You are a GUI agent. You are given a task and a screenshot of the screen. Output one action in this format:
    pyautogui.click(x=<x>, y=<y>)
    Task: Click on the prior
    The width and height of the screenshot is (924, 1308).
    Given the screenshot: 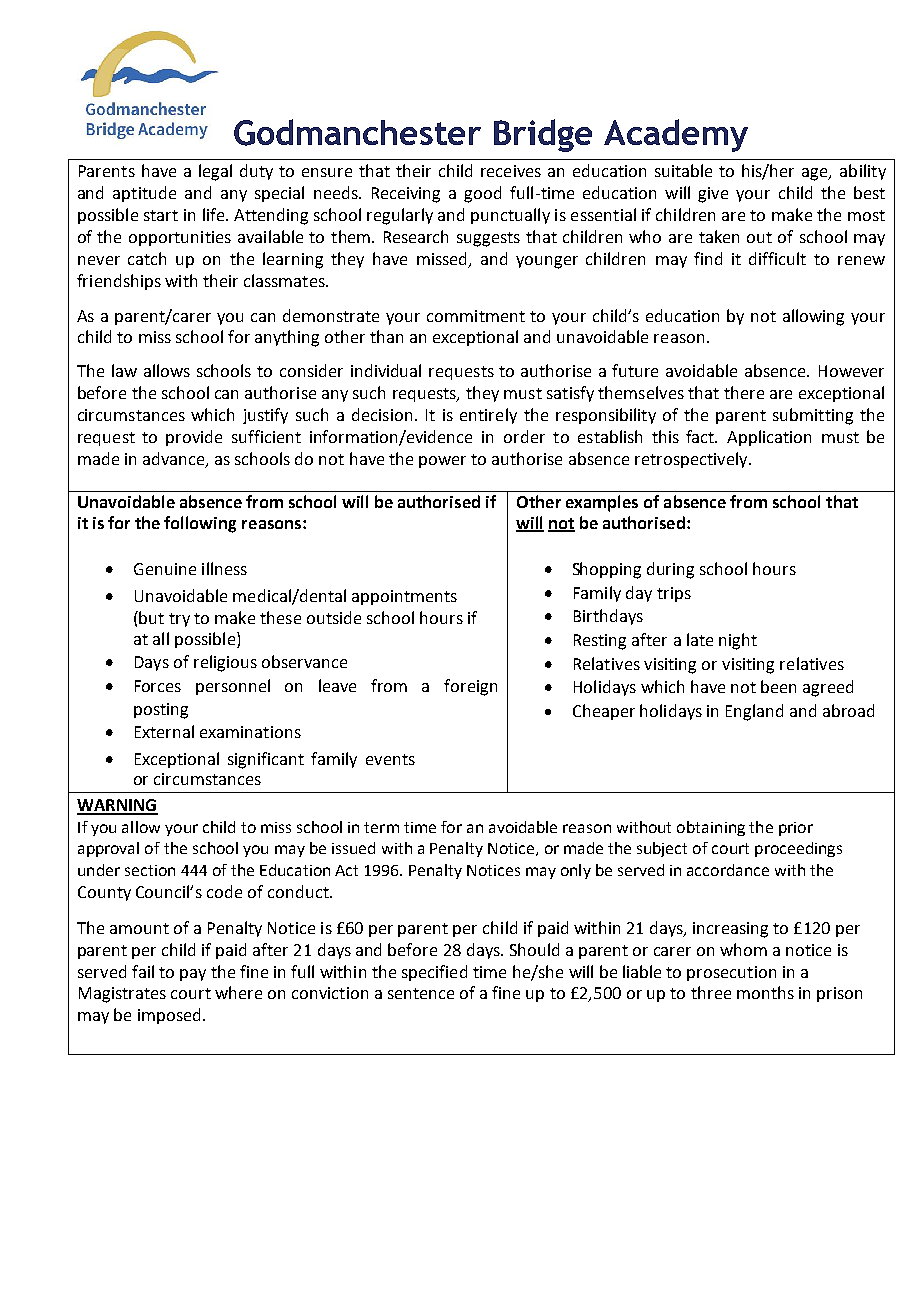 What is the action you would take?
    pyautogui.click(x=796, y=829)
